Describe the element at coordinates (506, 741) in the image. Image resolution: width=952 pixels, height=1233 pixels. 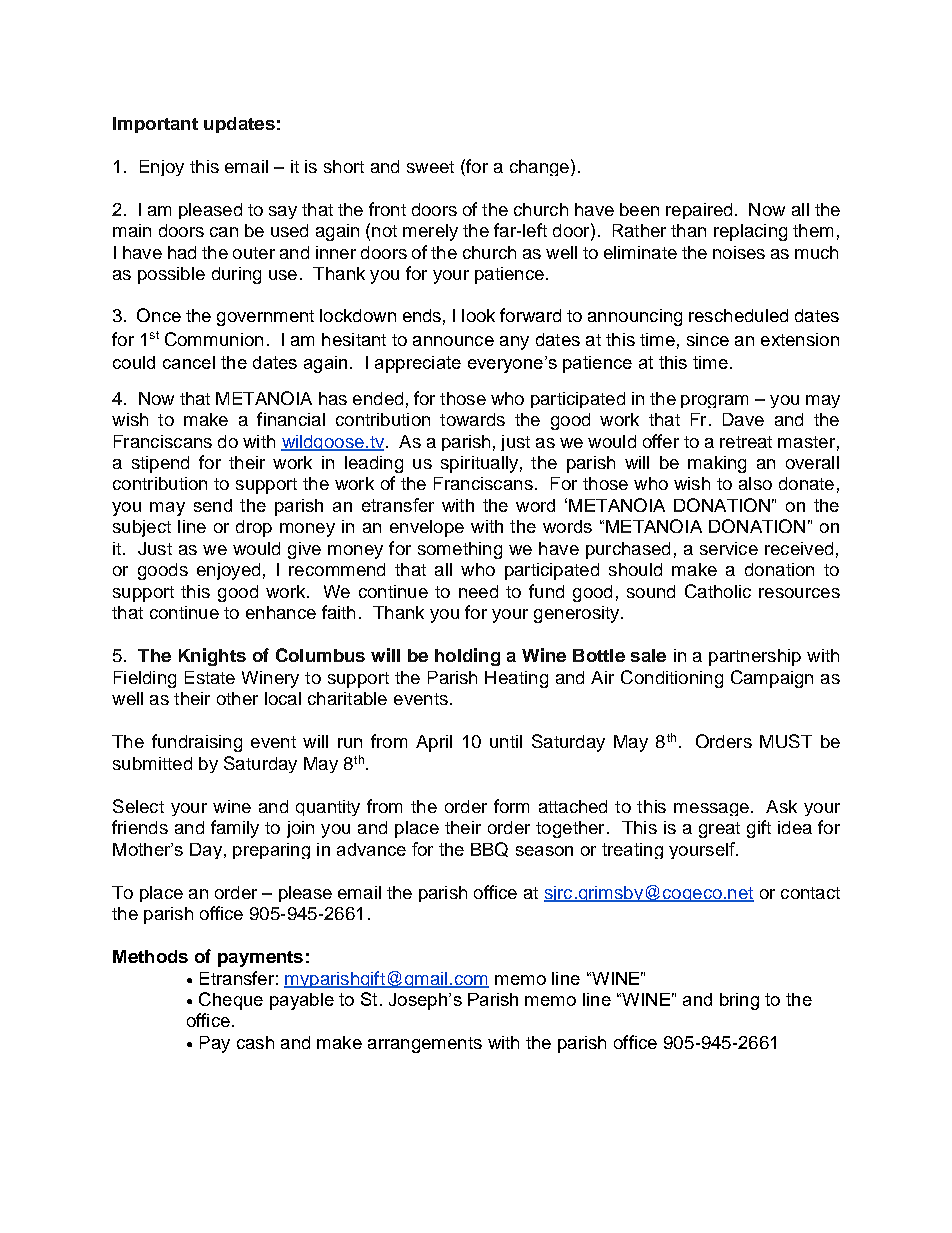
I see `until` at that location.
